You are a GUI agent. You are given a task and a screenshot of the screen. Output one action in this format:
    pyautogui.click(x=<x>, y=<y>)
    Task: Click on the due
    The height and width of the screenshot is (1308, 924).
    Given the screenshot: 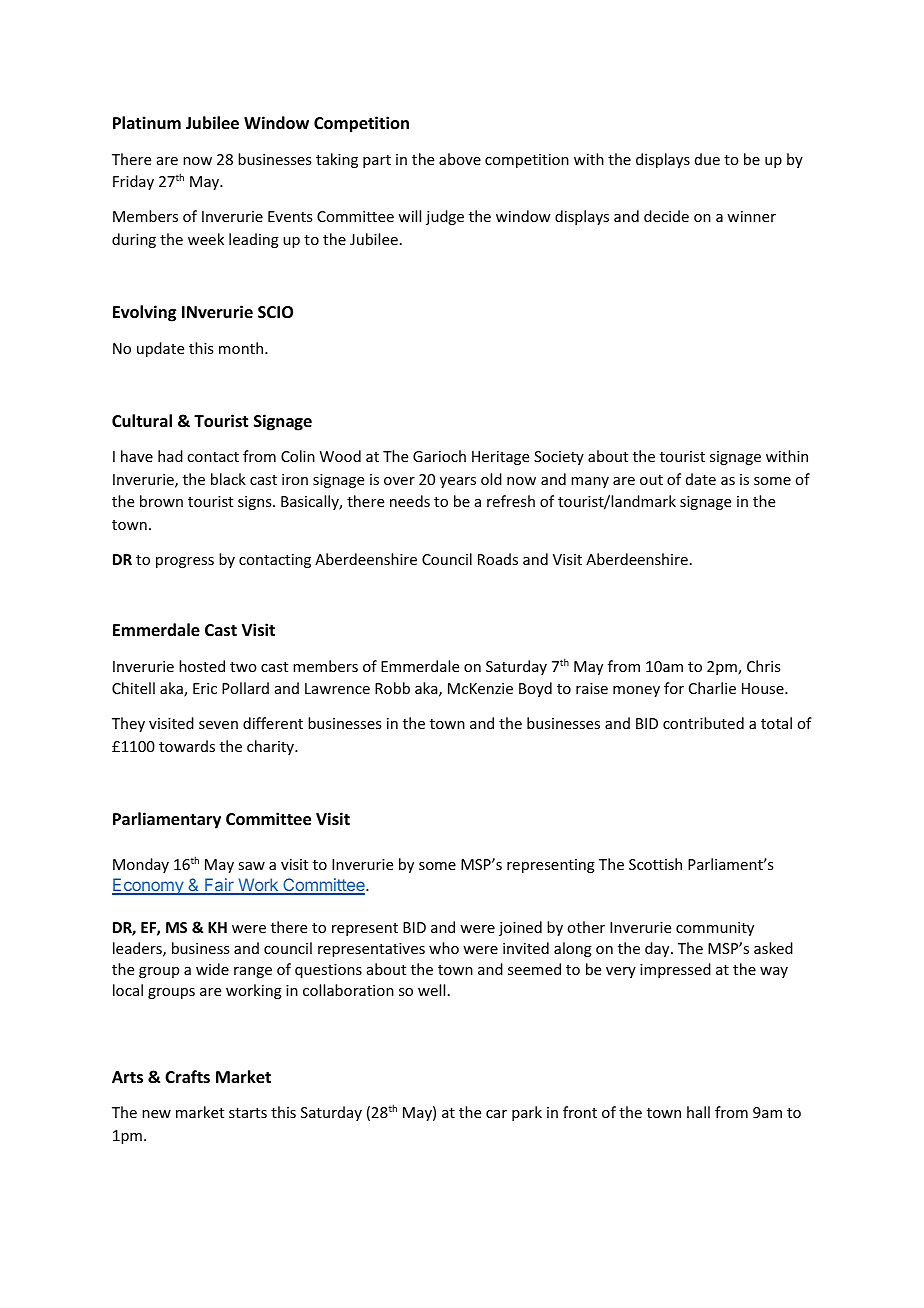 What is the action you would take?
    pyautogui.click(x=707, y=159)
